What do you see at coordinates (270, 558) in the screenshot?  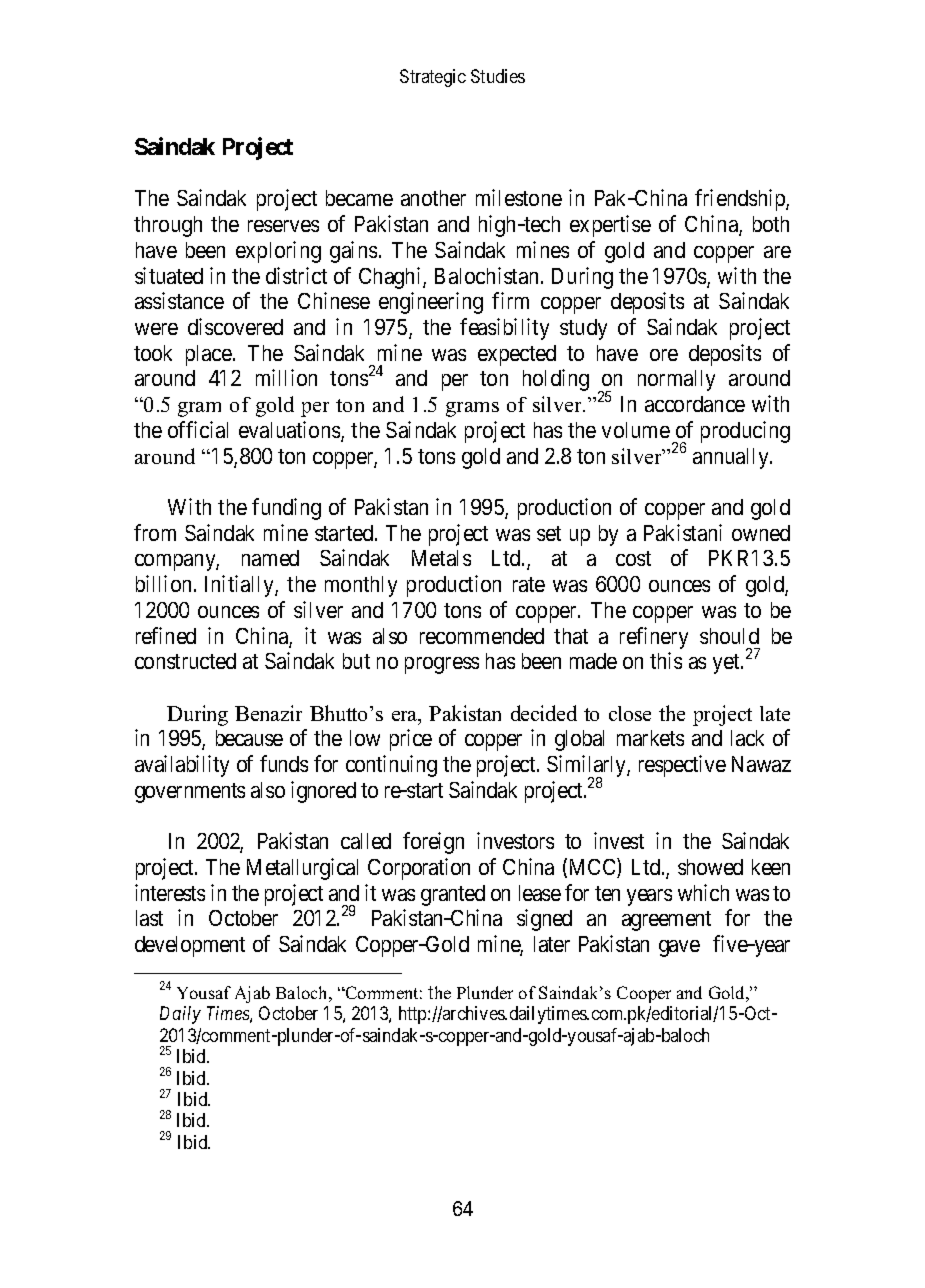 I see `named` at bounding box center [270, 558].
